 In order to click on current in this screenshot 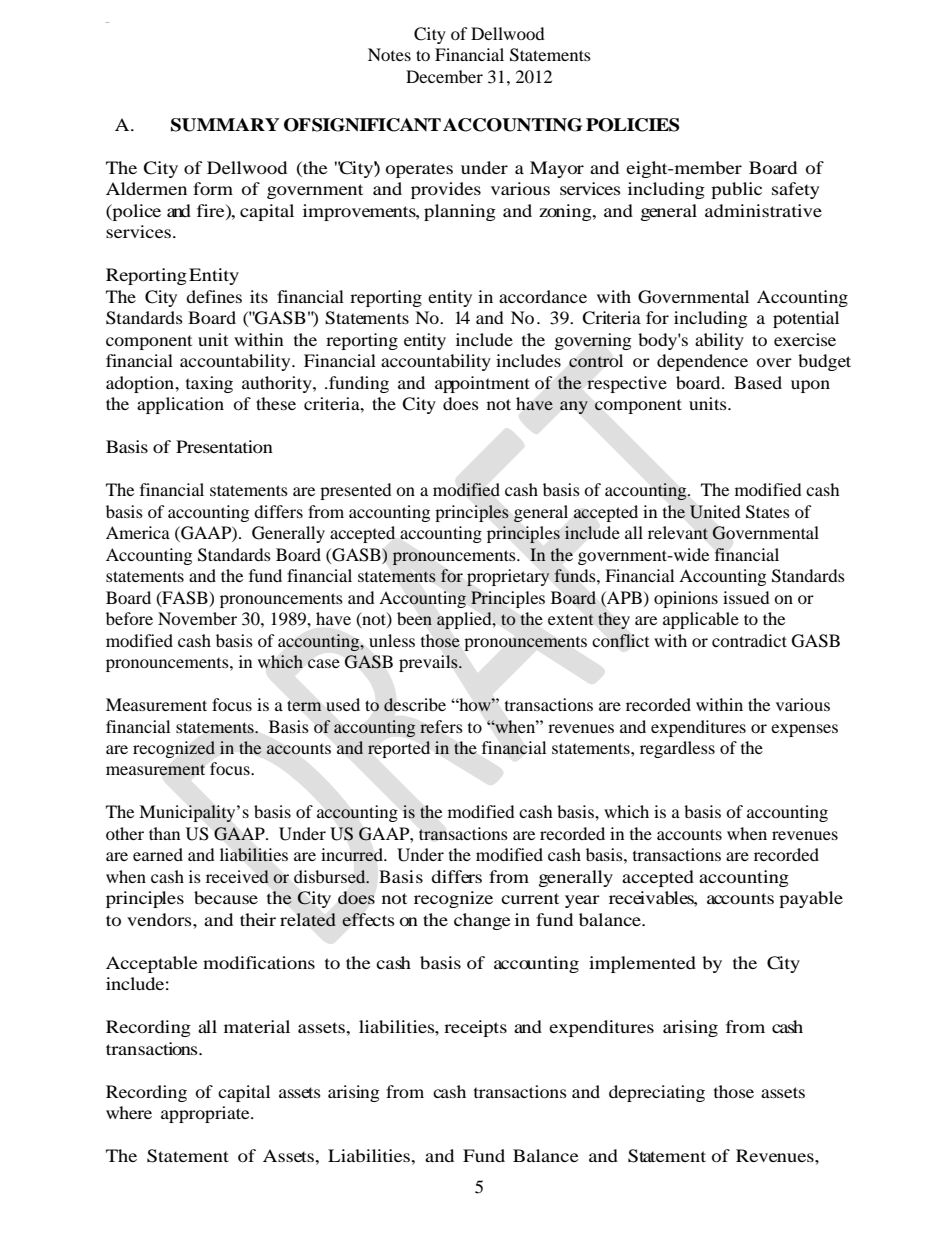, I will do `click(530, 898)`.
